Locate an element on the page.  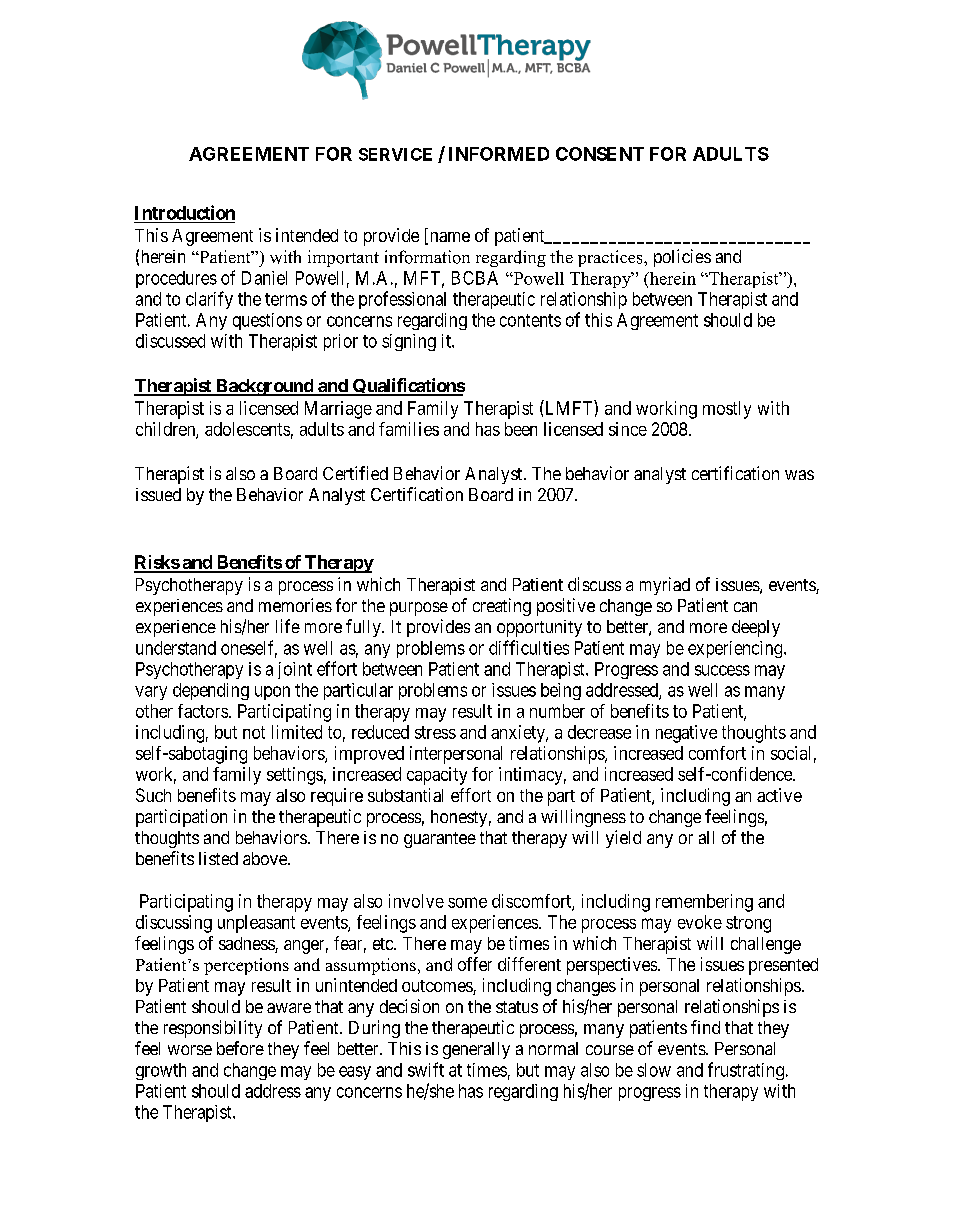
been is located at coordinates (521, 429).
